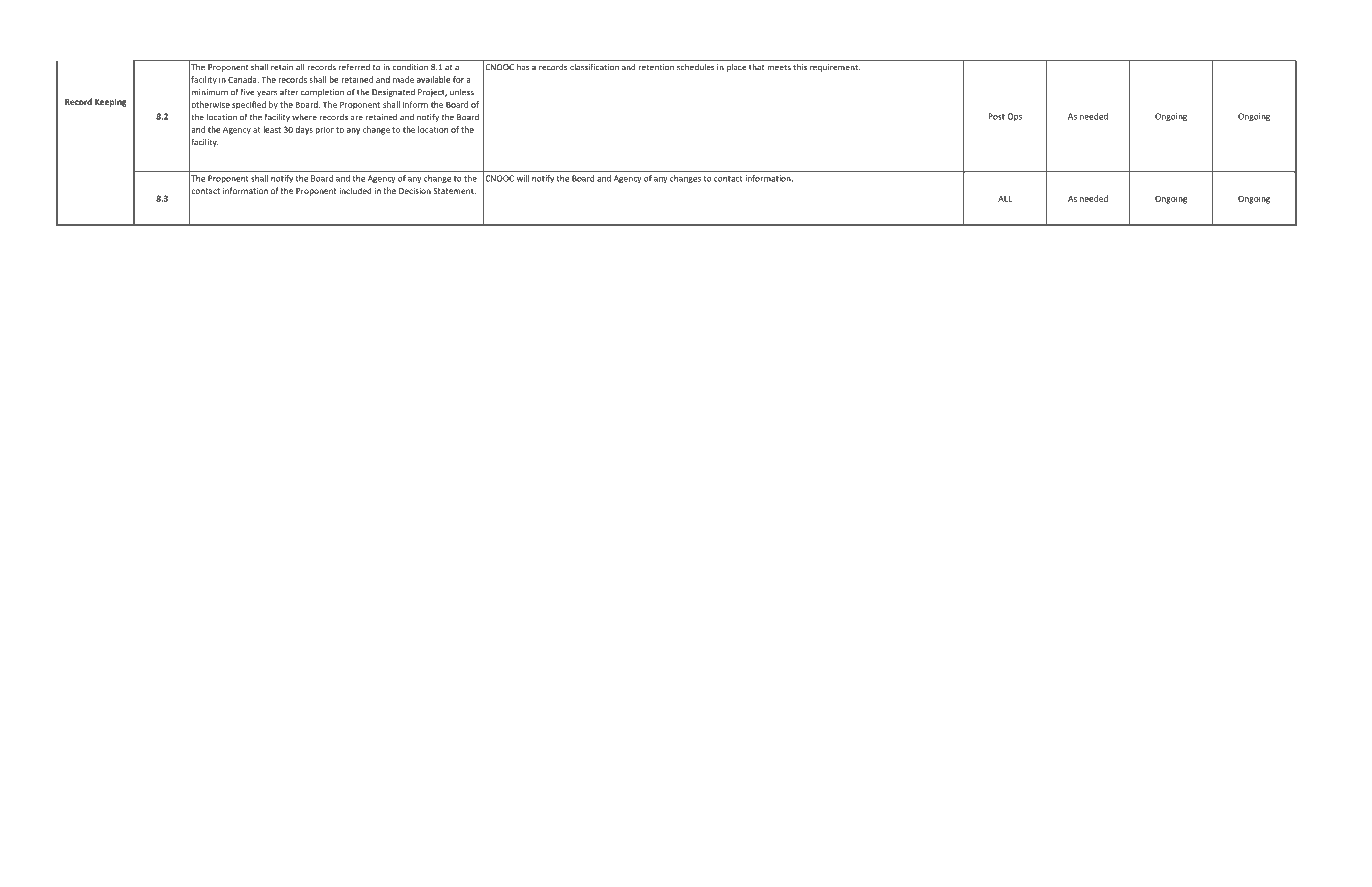  I want to click on included, so click(355, 190).
